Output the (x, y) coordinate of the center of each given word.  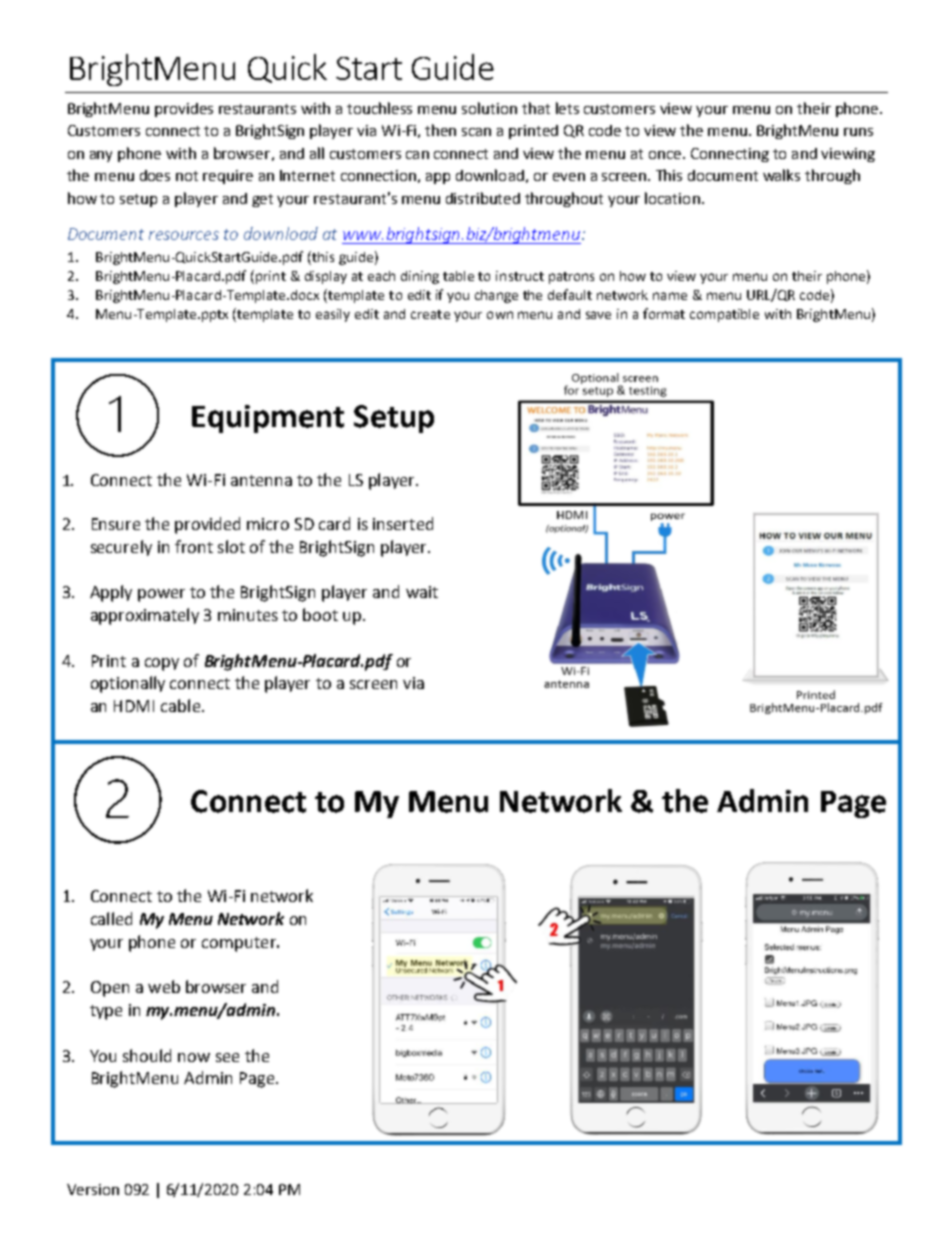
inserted (403, 523)
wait (422, 592)
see (227, 1057)
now (194, 1057)
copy (162, 664)
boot (320, 614)
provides (184, 110)
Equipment (268, 419)
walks (781, 175)
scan (476, 132)
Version (93, 1189)
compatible (724, 315)
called (111, 918)
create (430, 314)
